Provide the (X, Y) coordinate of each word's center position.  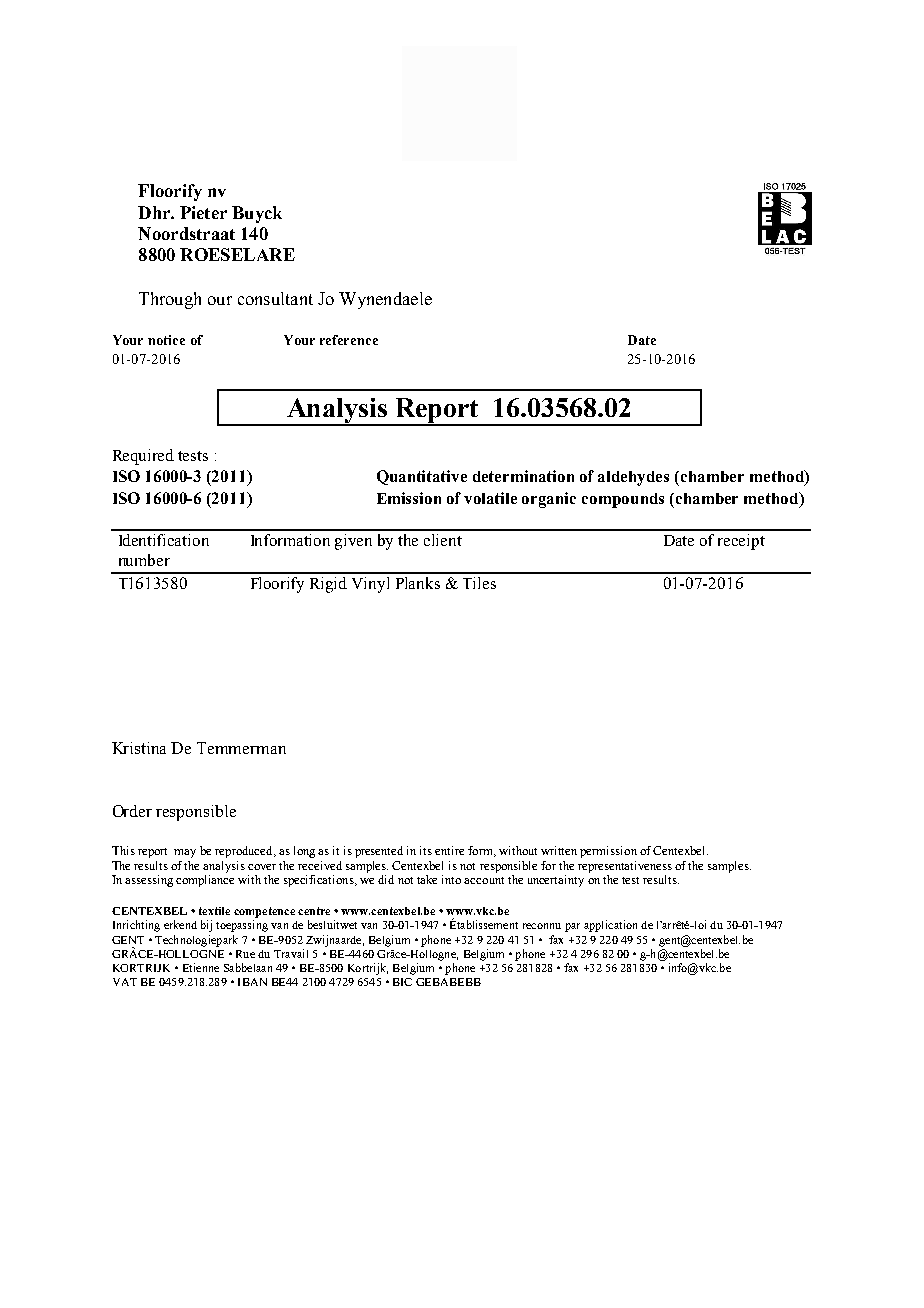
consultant (275, 298)
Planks (418, 583)
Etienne (201, 967)
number (144, 560)
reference (349, 340)
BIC (402, 982)
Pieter (203, 212)
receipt (741, 542)
